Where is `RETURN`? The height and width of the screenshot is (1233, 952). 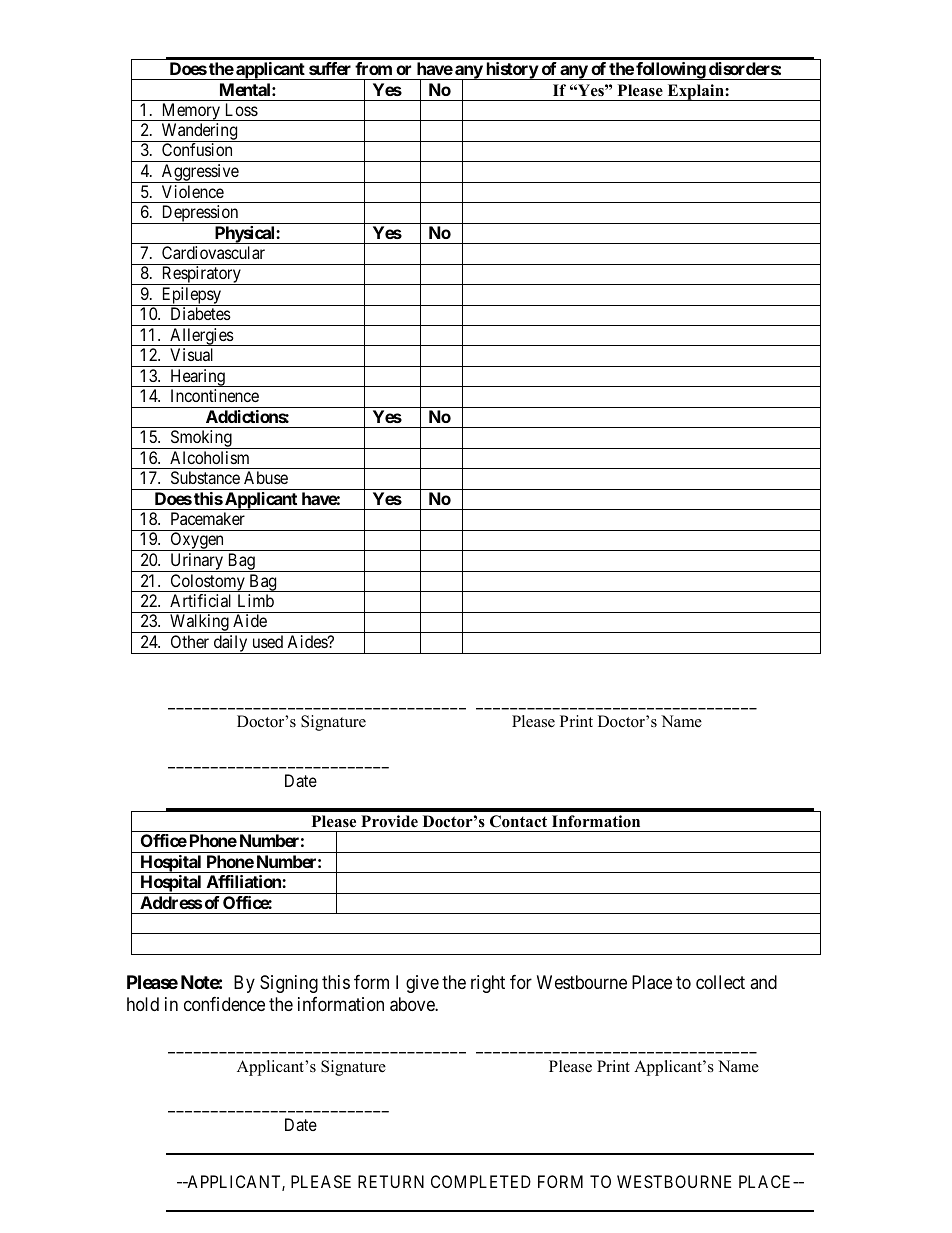 RETURN is located at coordinates (391, 1181).
